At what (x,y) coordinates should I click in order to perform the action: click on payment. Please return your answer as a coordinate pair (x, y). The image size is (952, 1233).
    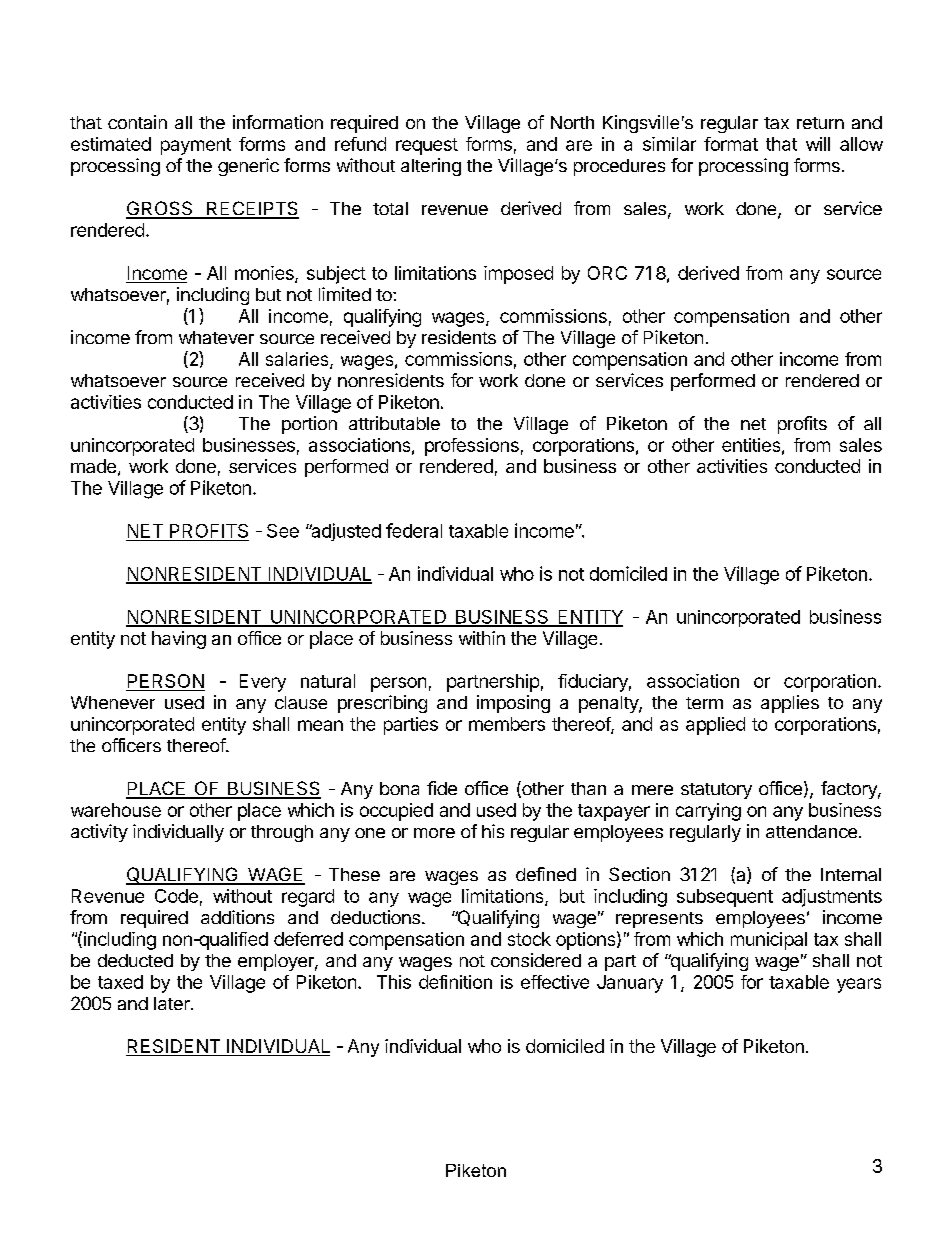
    Looking at the image, I should click on (196, 146).
